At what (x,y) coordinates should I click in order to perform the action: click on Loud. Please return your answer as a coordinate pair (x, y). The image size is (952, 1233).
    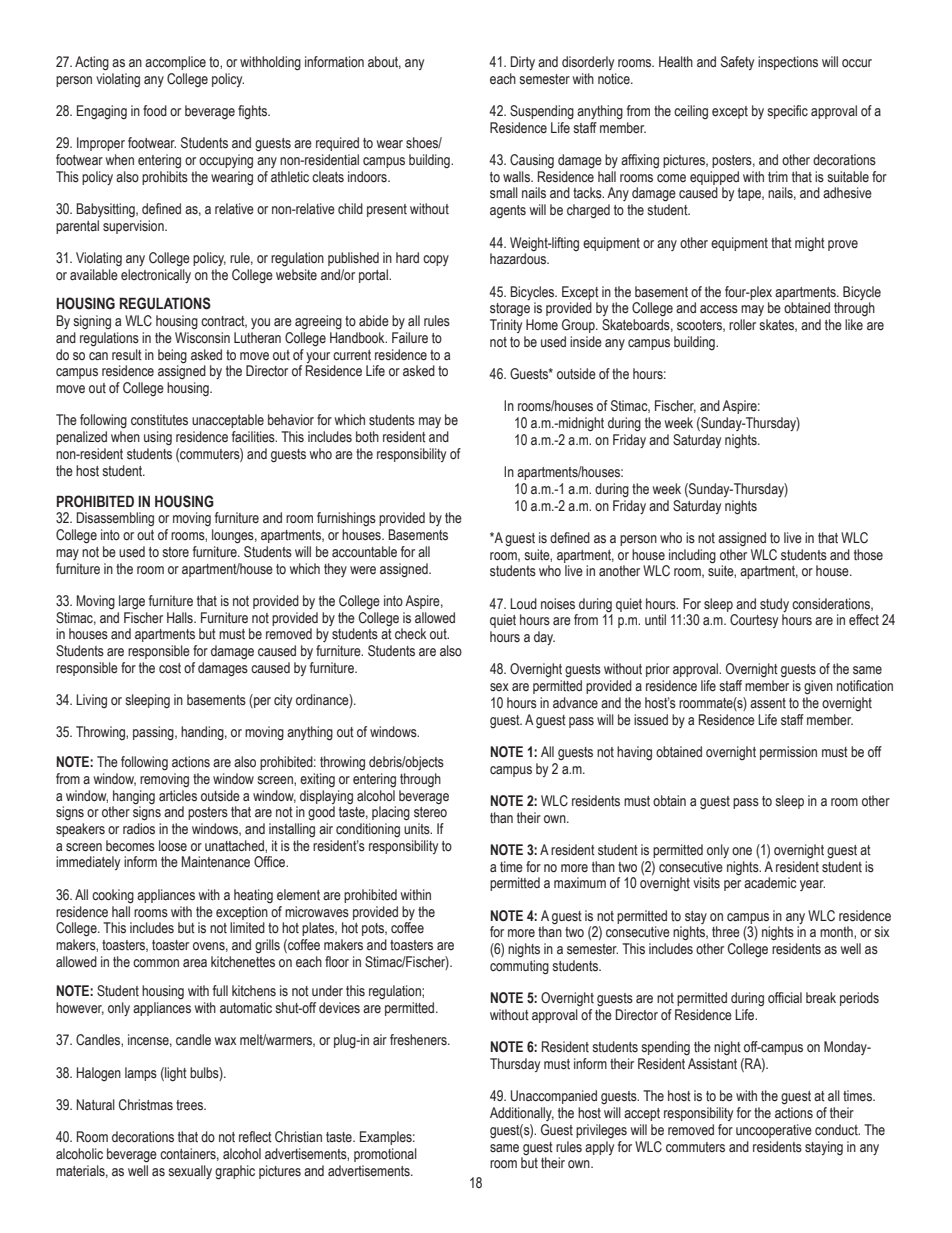
    Looking at the image, I should click on (523, 603).
